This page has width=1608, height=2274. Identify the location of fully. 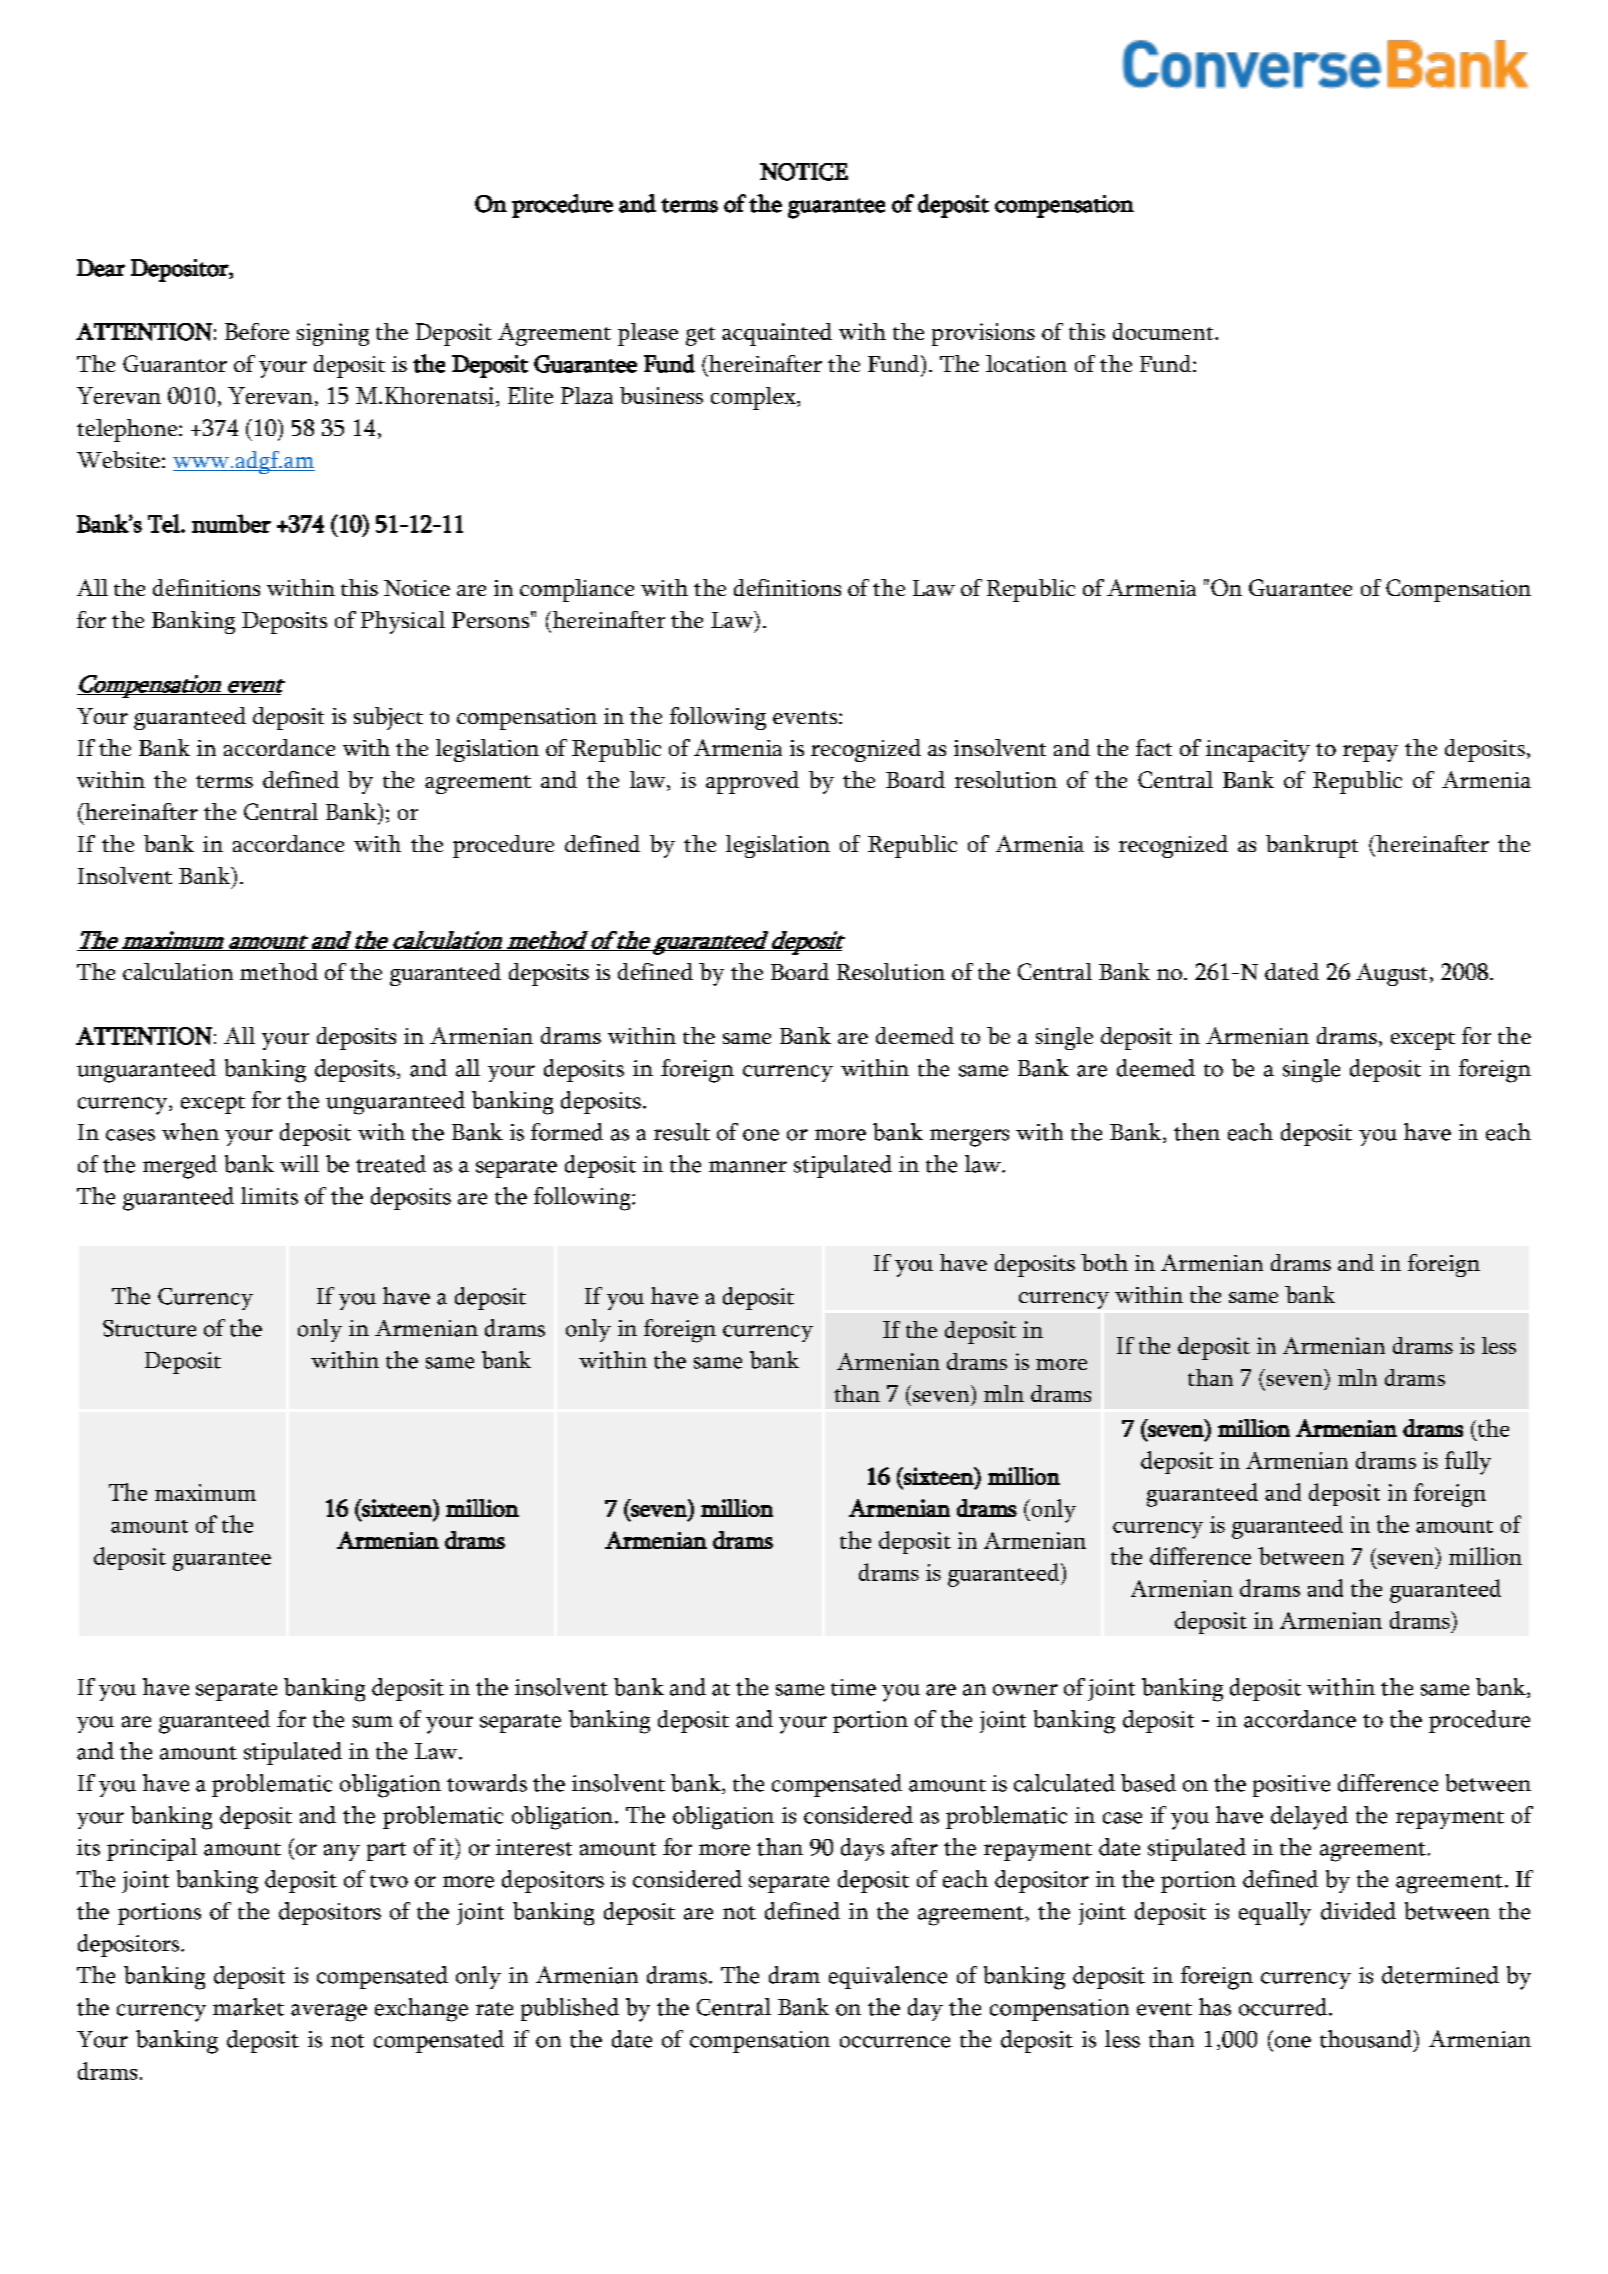
(1468, 1463).
